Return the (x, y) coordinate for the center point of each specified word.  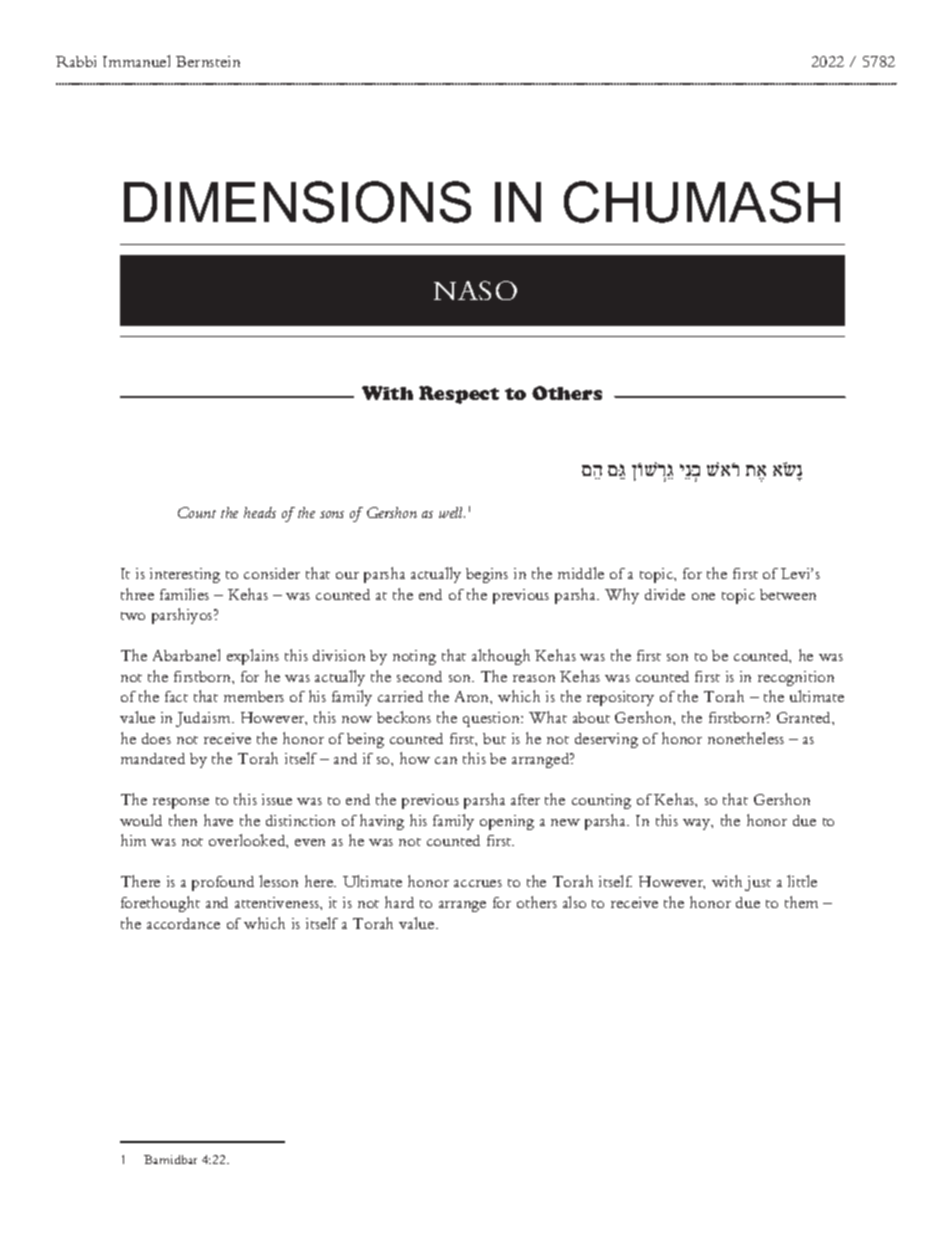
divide (665, 594)
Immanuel (136, 61)
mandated (153, 758)
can (446, 760)
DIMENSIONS (297, 202)
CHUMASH (702, 202)
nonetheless (746, 738)
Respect (459, 395)
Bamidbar (170, 1159)
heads (260, 512)
